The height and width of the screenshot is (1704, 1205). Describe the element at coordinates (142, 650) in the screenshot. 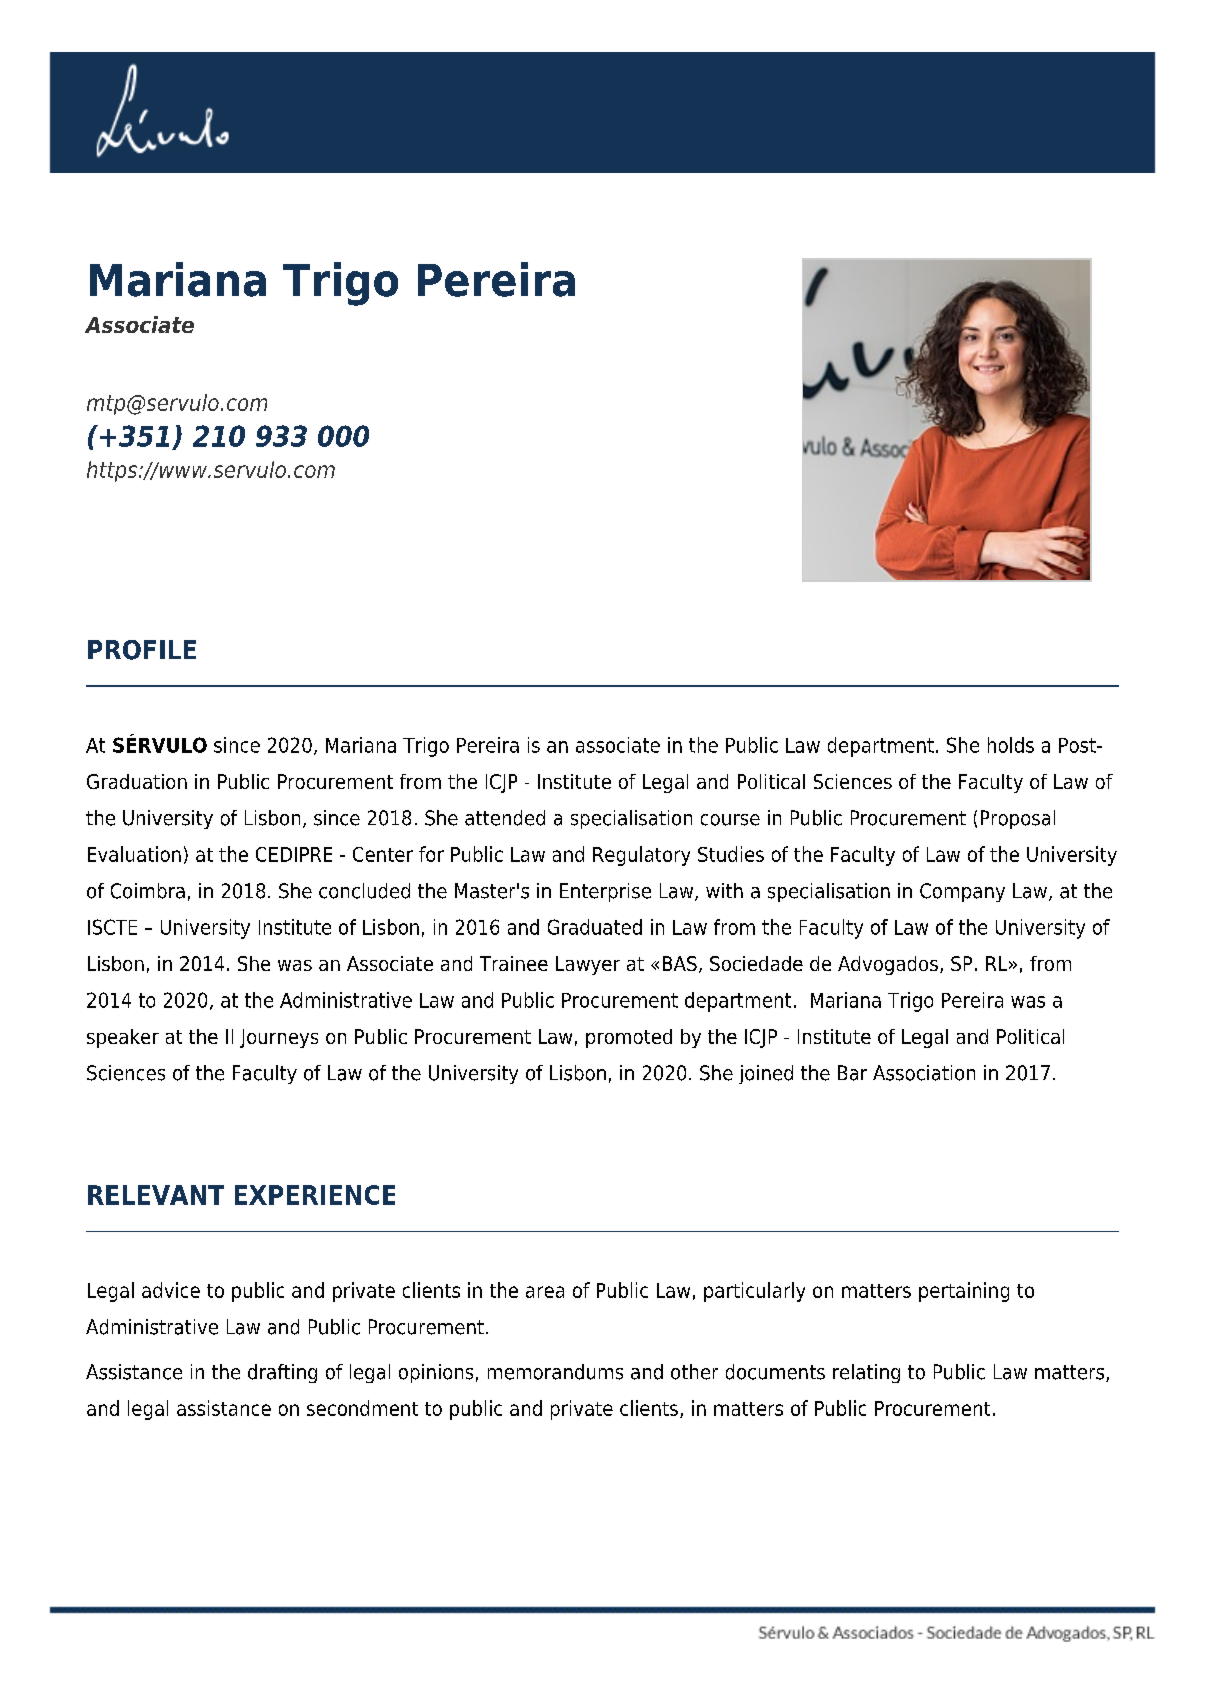

I see `PROFILE` at that location.
